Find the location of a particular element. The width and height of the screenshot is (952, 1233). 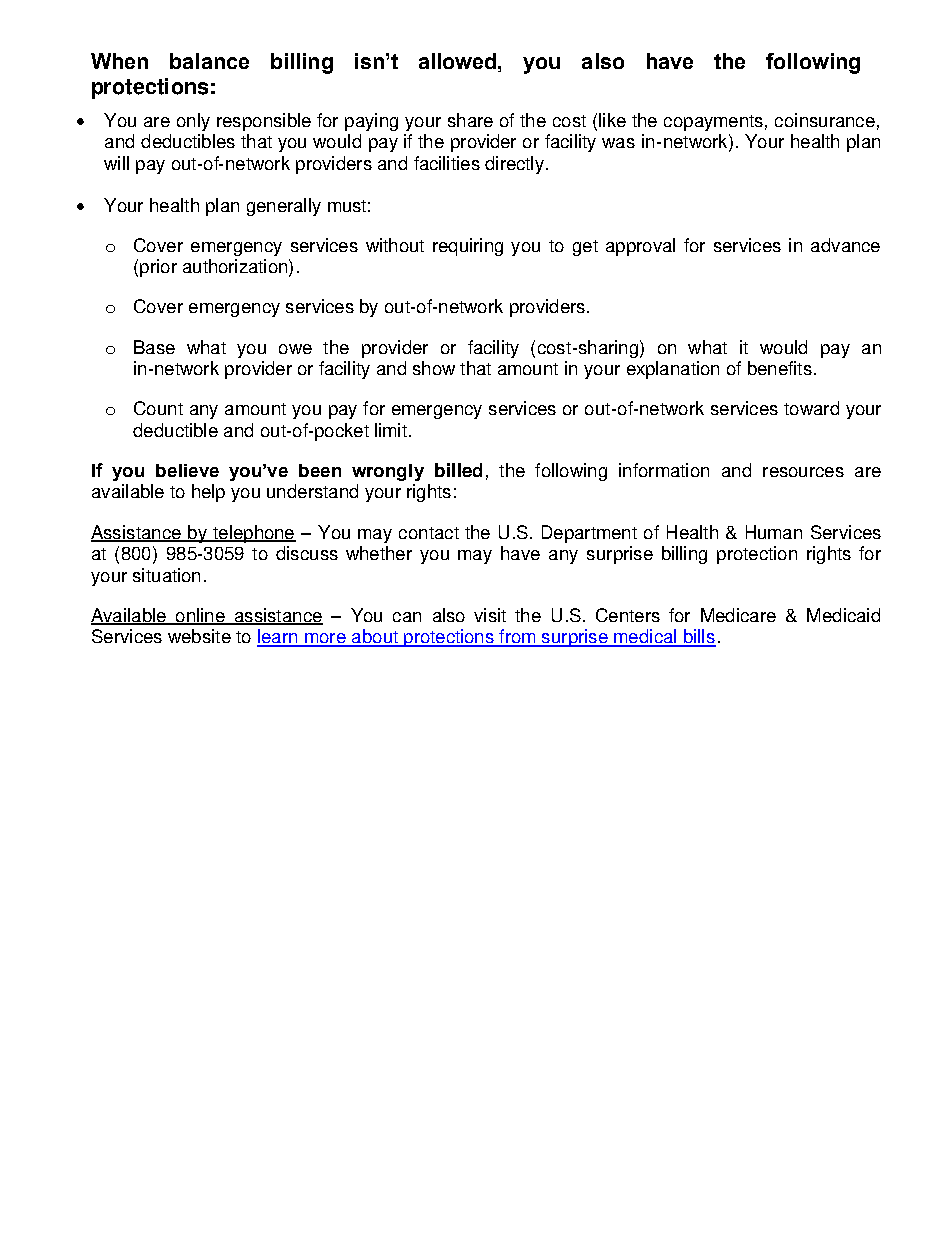

Base is located at coordinates (154, 347).
